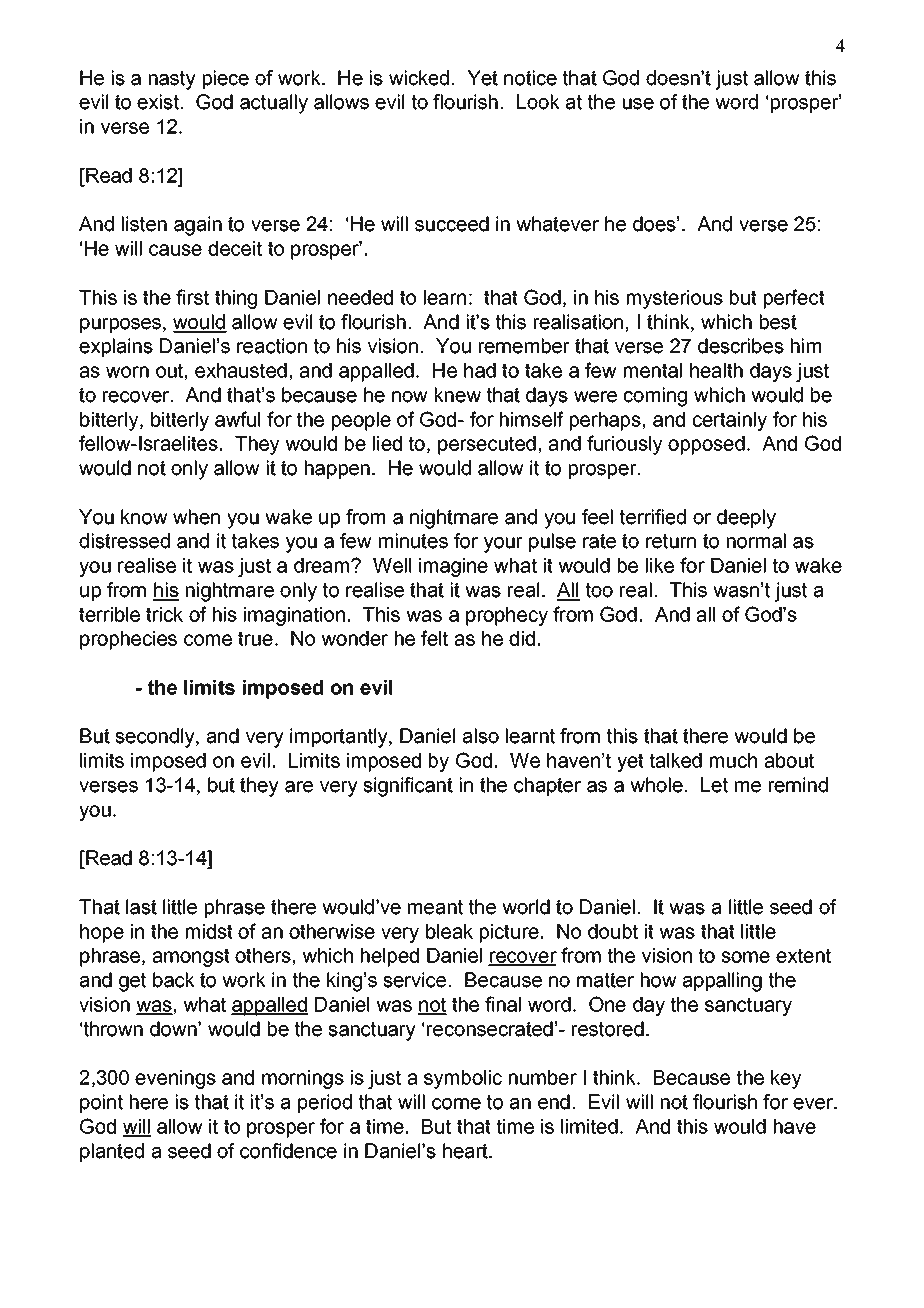  I want to click on health, so click(716, 370).
